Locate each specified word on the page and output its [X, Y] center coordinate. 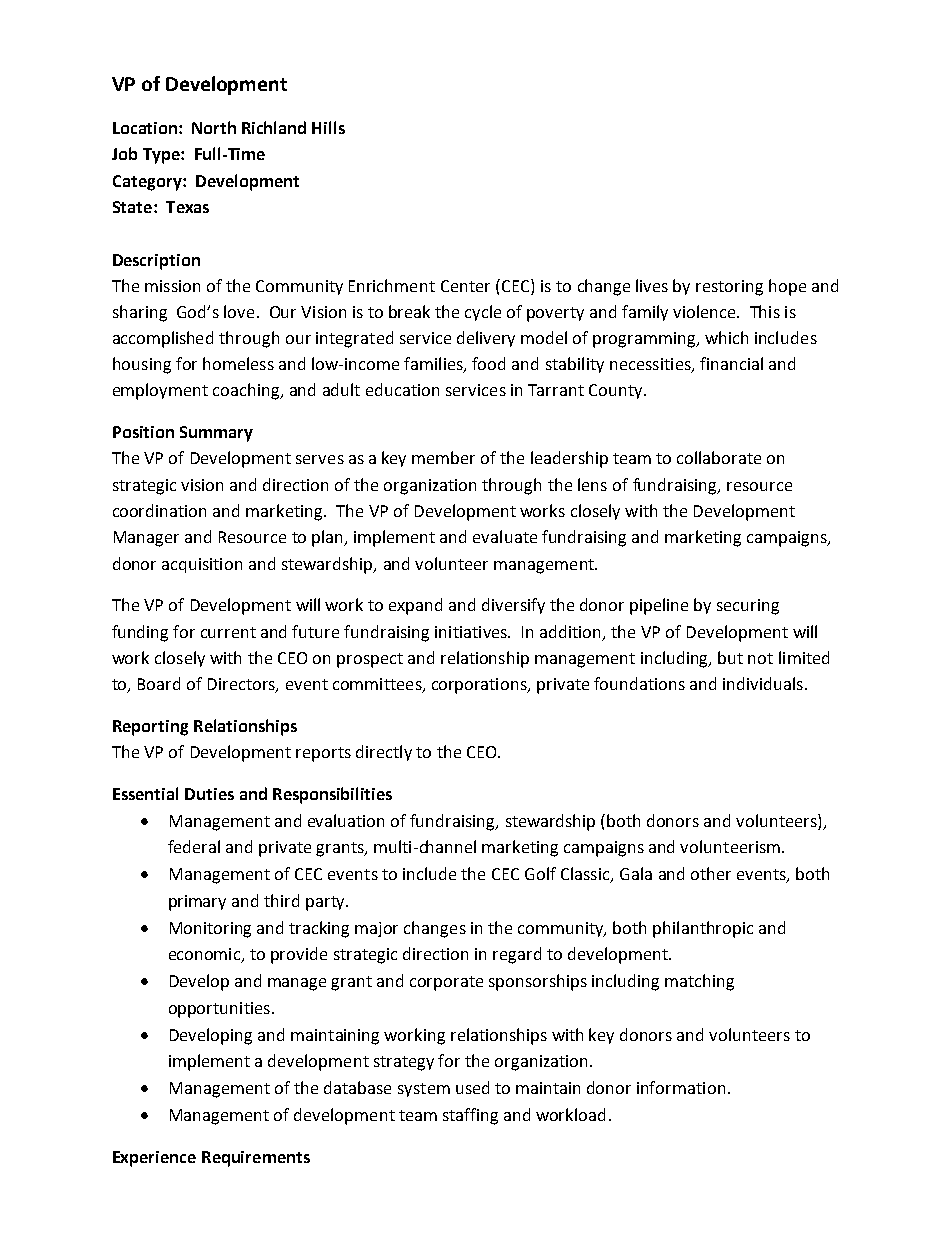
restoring [729, 288]
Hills [328, 127]
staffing [470, 1116]
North [214, 127]
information [681, 1087]
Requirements [256, 1159]
